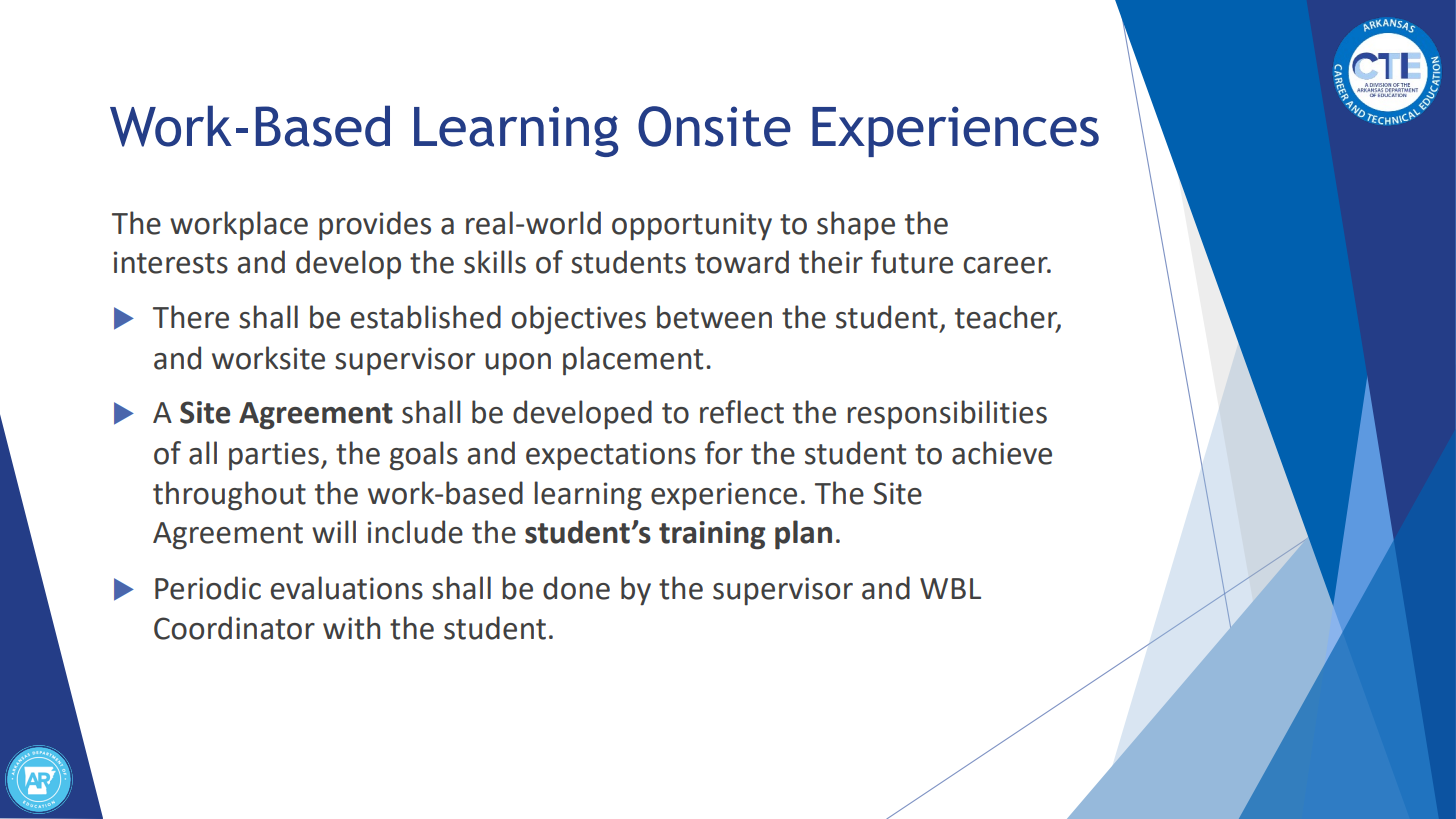  Describe the element at coordinates (692, 226) in the page. I see `opportunity` at that location.
